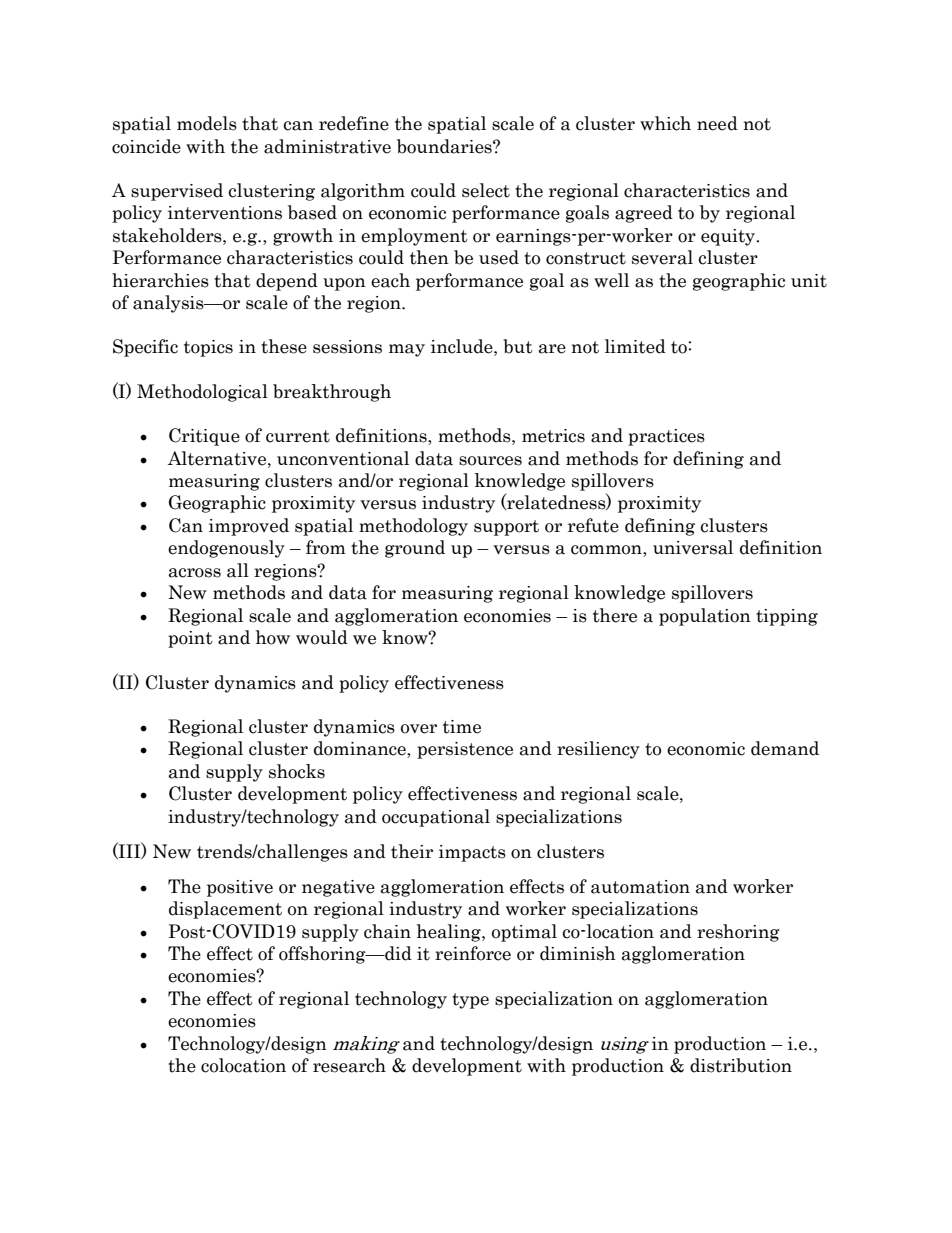  What do you see at coordinates (207, 123) in the page?
I see `models` at bounding box center [207, 123].
